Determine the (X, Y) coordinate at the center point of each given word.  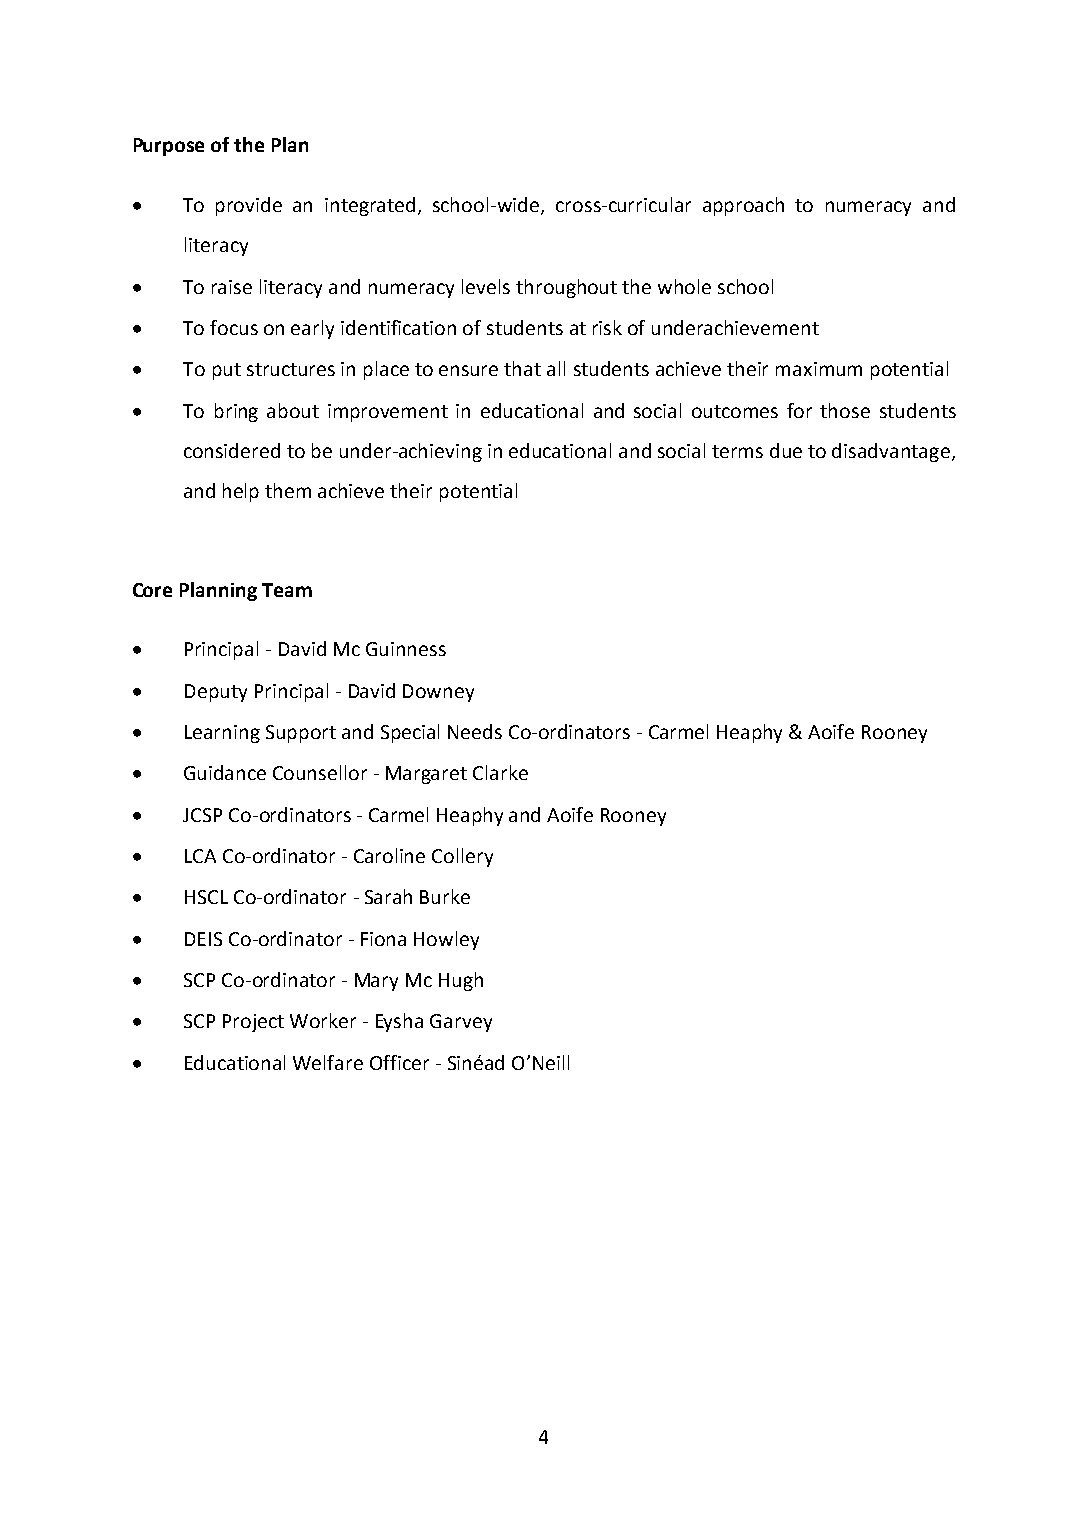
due (786, 450)
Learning (222, 734)
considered (232, 450)
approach (743, 206)
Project (253, 1023)
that (522, 368)
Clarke (500, 772)
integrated (370, 206)
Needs (475, 731)
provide (249, 206)
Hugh (461, 981)
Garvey (461, 1023)
